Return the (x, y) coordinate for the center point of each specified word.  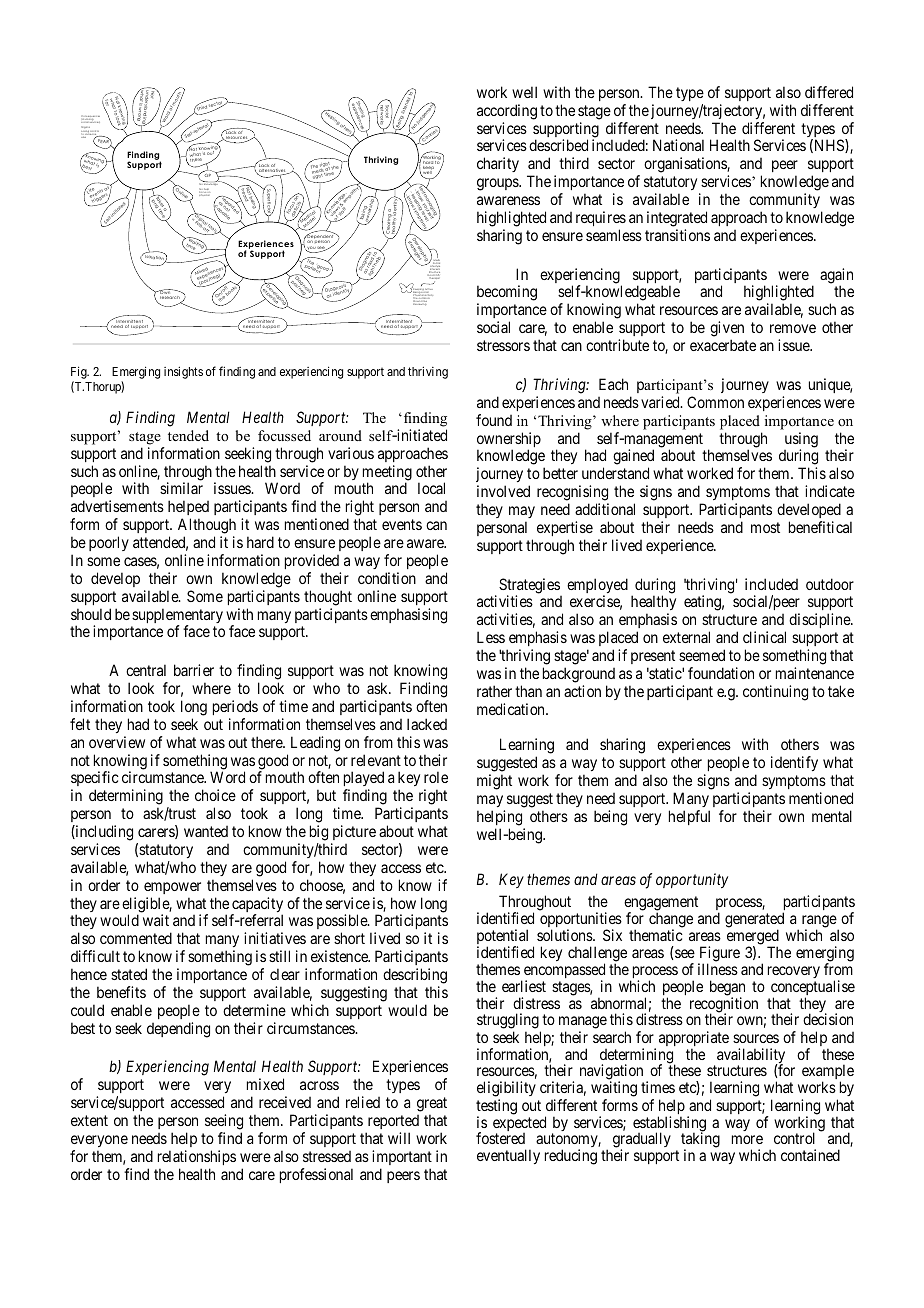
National (678, 145)
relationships (197, 1157)
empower (172, 888)
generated (754, 921)
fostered (500, 1138)
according (507, 112)
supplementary (177, 617)
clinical (764, 637)
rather (494, 691)
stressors (503, 345)
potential (502, 938)
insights (183, 372)
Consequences (90, 118)
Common (715, 402)
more (747, 1139)
